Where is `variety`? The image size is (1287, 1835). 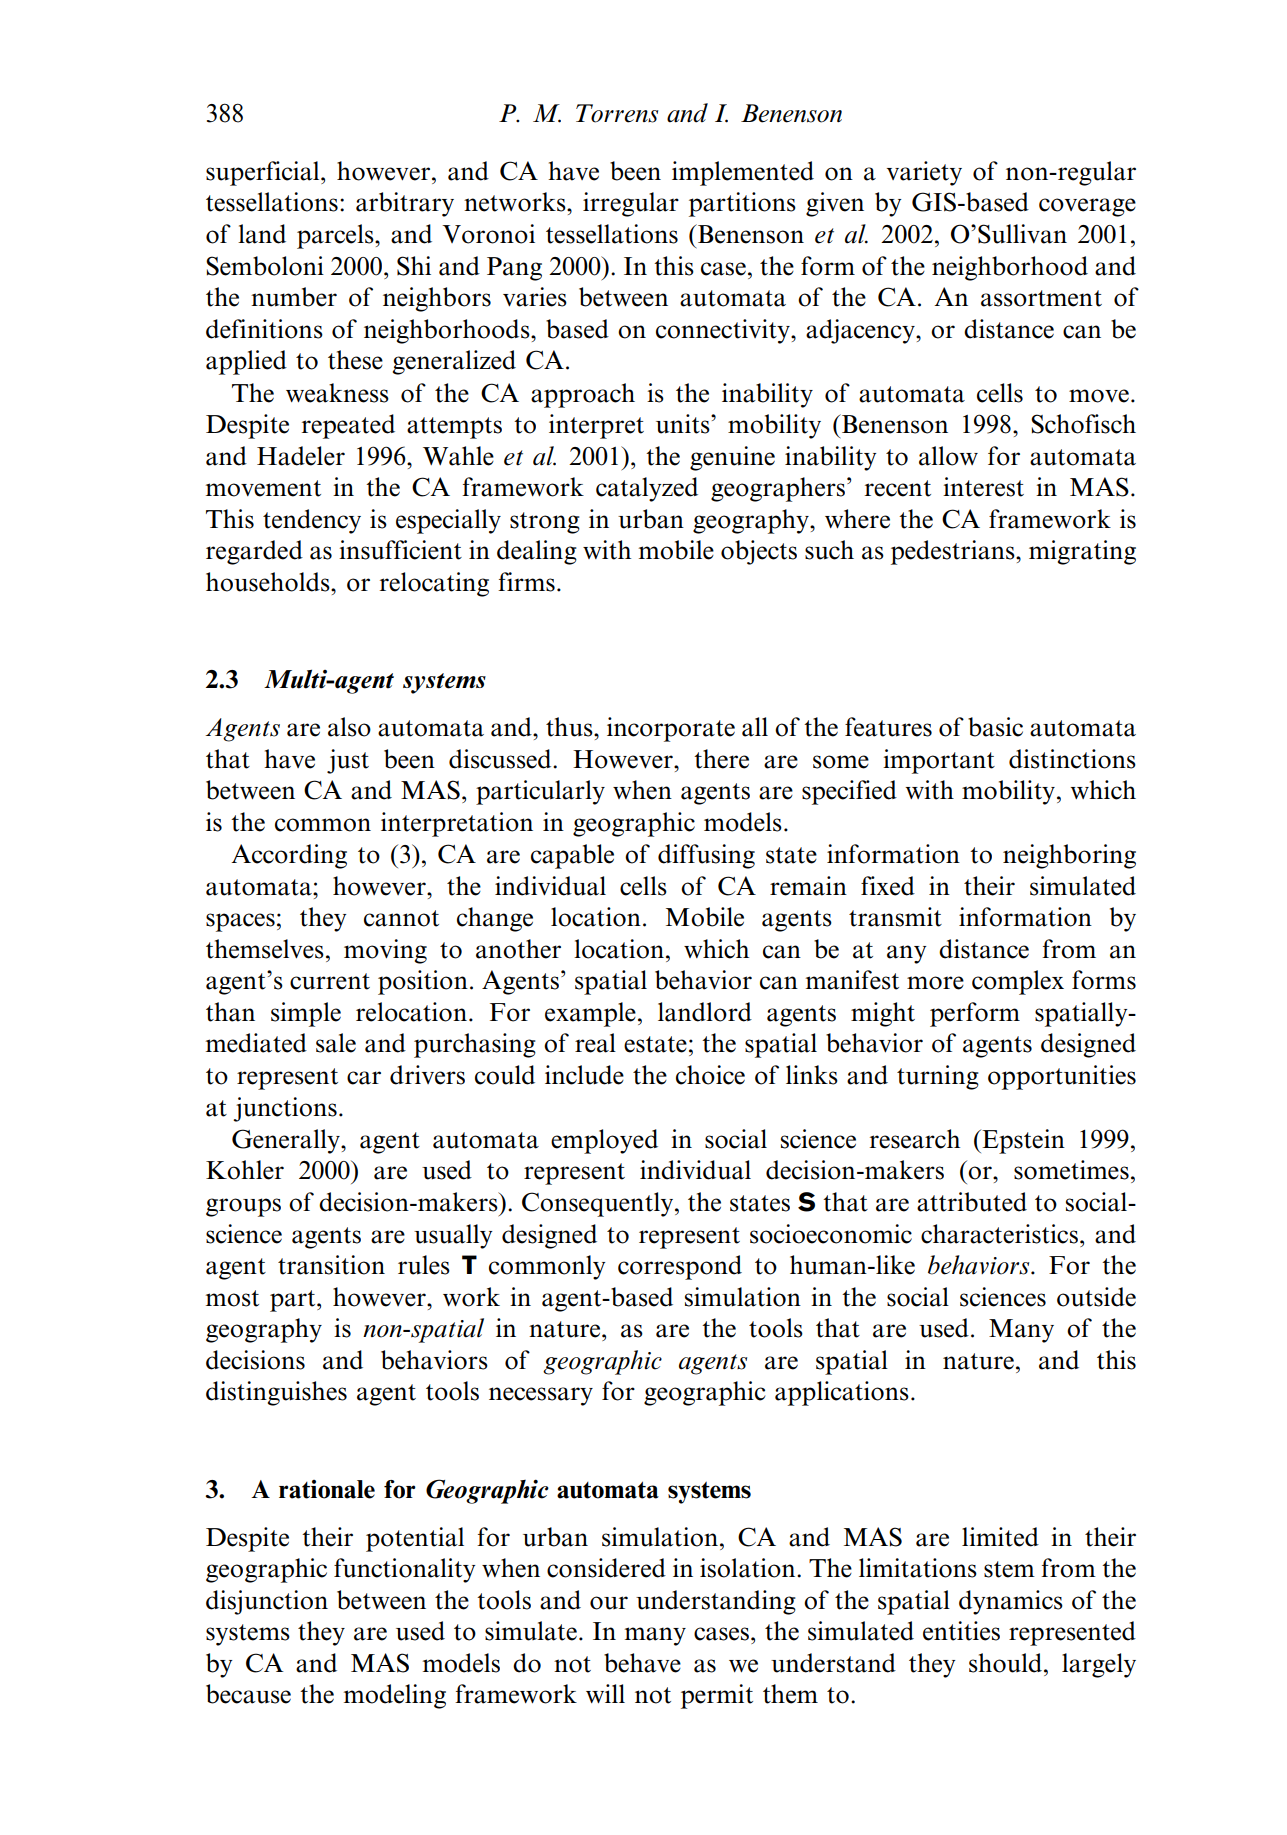 variety is located at coordinates (924, 173).
